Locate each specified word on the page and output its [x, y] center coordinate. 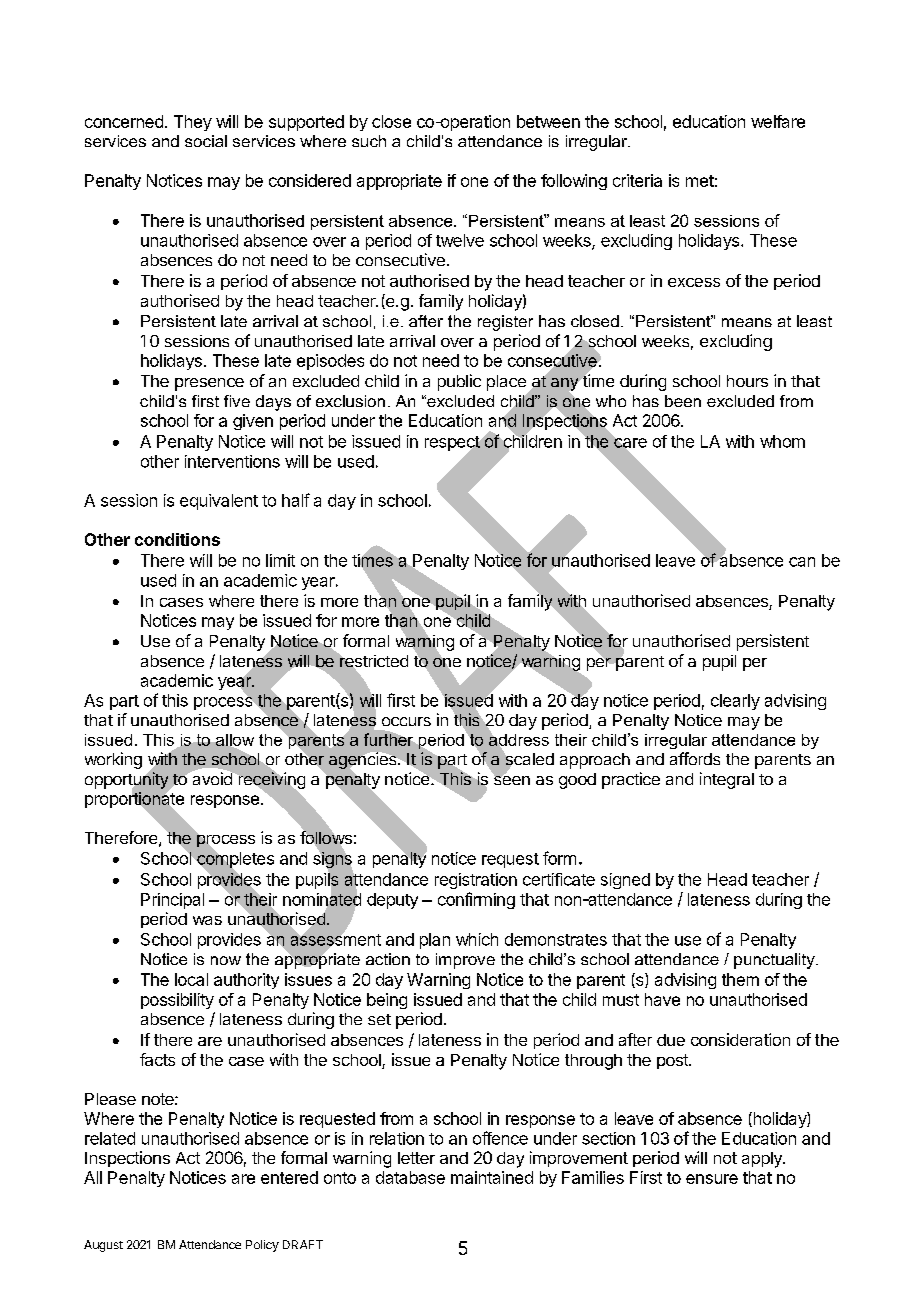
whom [782, 441]
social [206, 141]
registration [476, 881]
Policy [262, 1246]
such [369, 141]
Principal [172, 901]
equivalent [219, 502]
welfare [778, 121]
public [459, 382]
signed [625, 881]
